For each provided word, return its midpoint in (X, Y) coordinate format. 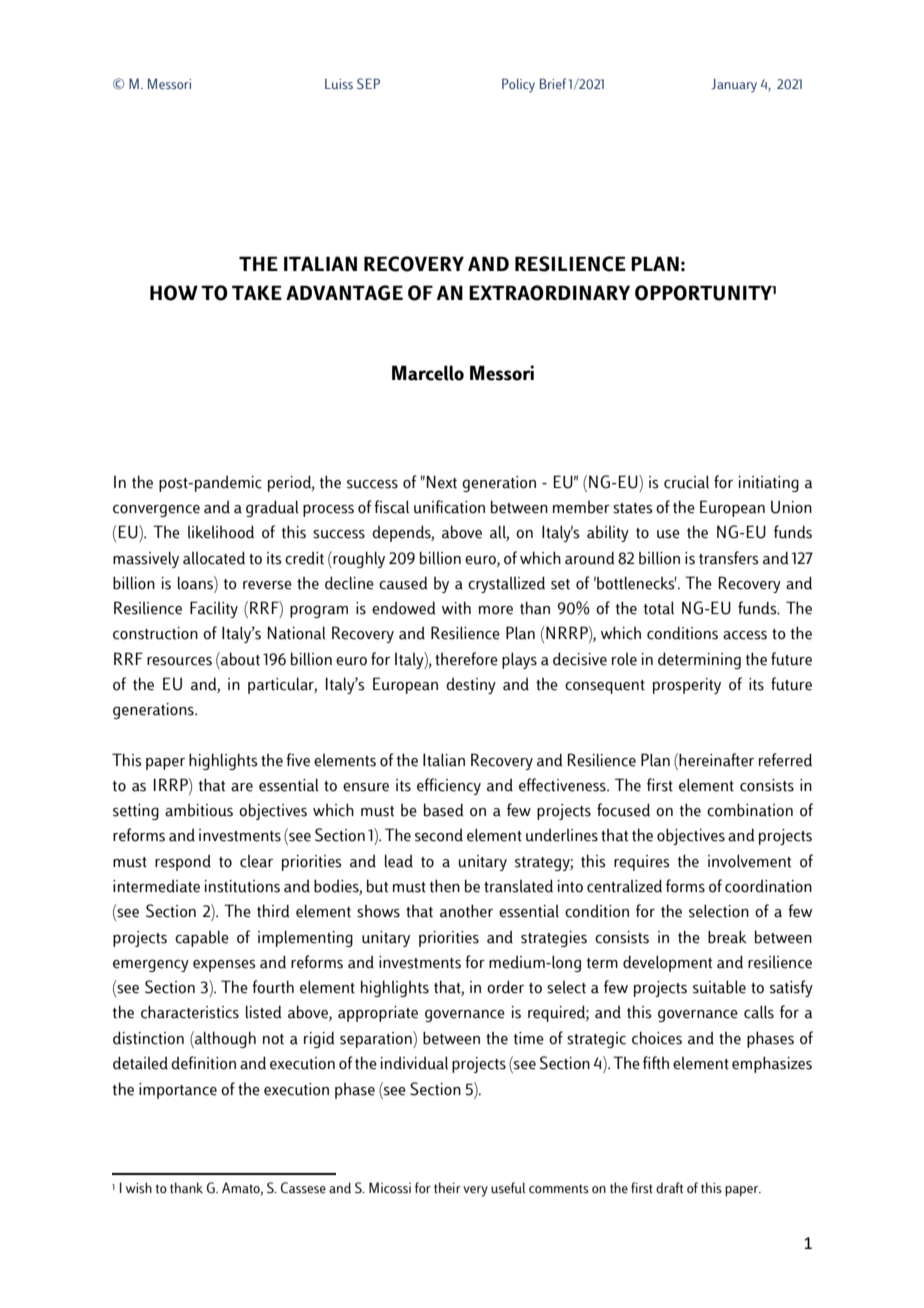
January (734, 85)
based (443, 810)
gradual (272, 508)
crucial (686, 482)
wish (139, 1188)
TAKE (257, 292)
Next (442, 482)
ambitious (199, 810)
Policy (518, 85)
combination (750, 810)
